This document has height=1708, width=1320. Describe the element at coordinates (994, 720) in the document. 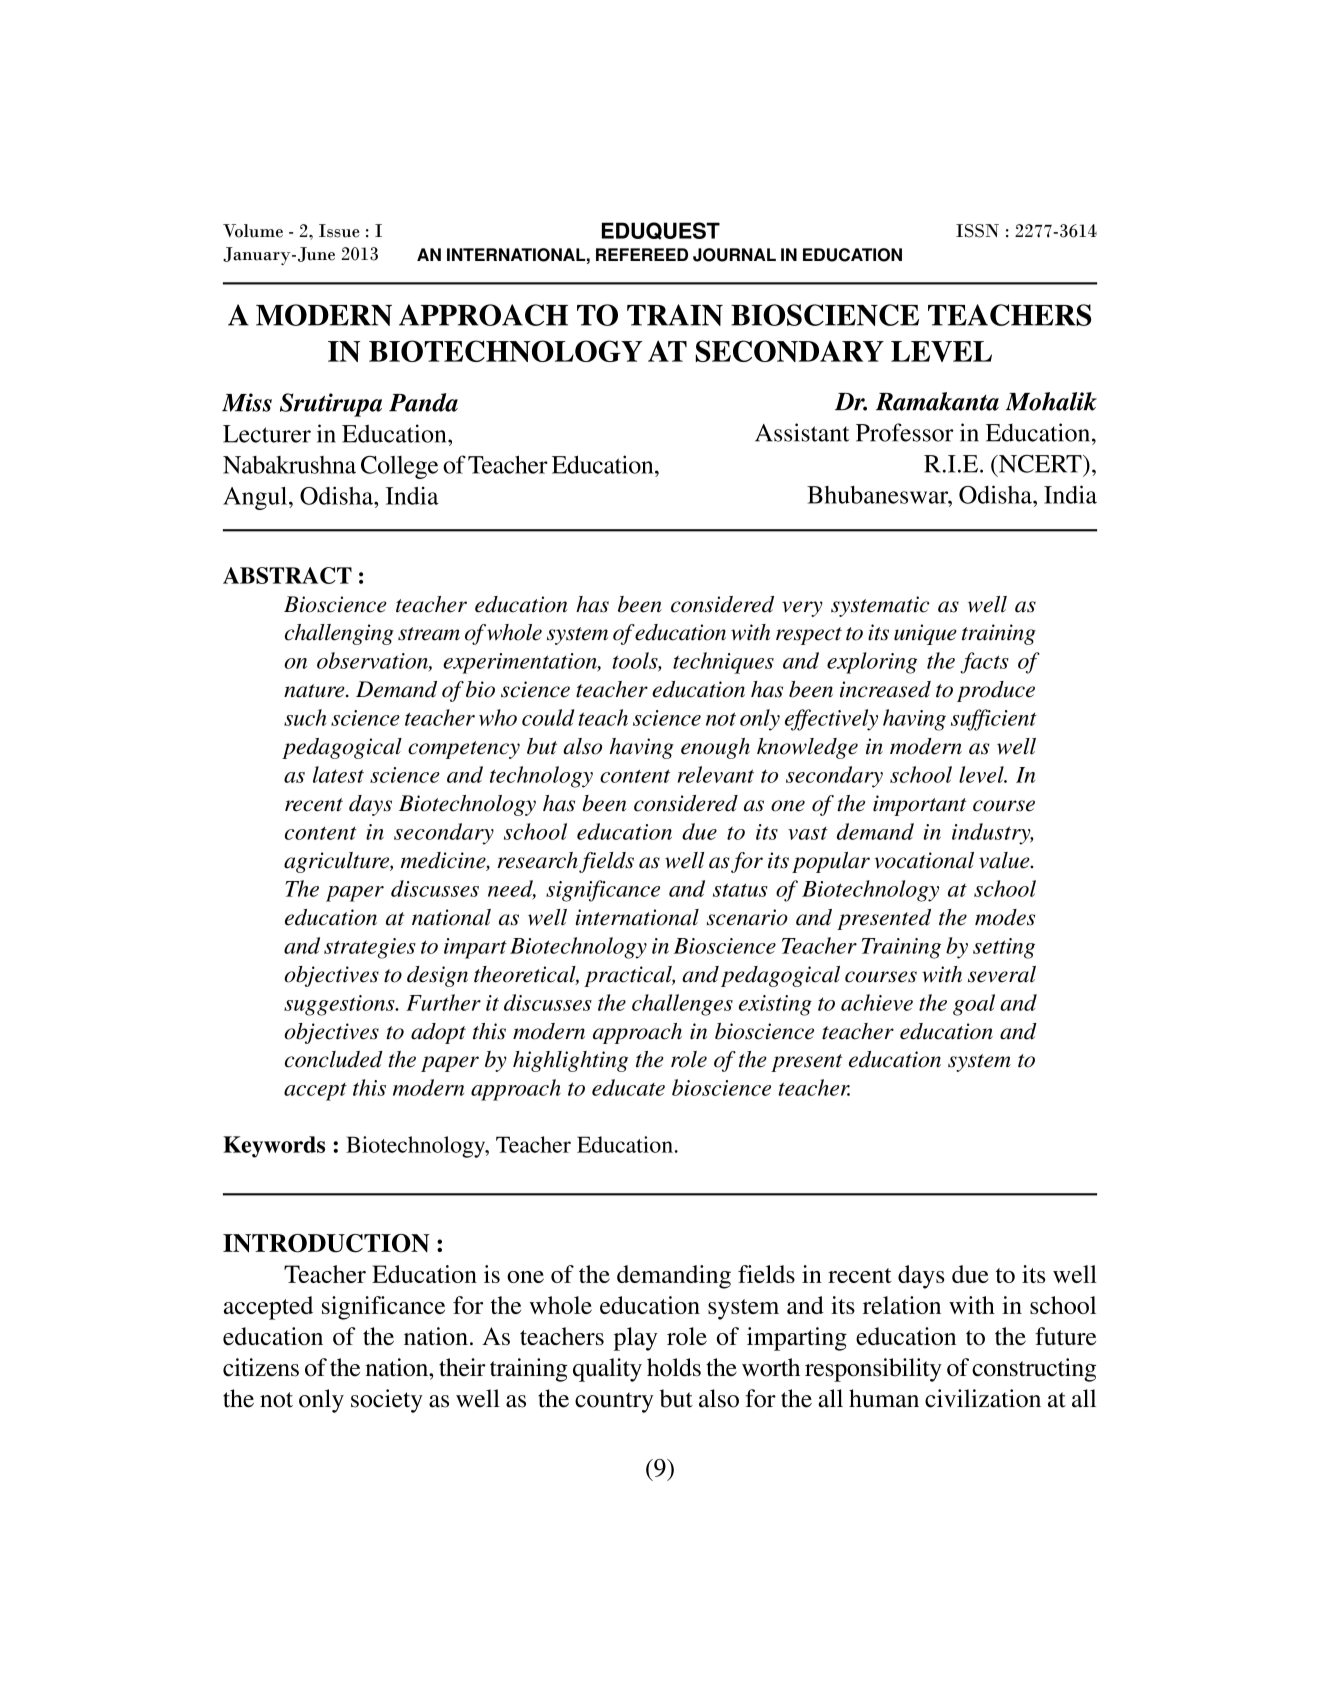

I see `sufficient` at that location.
